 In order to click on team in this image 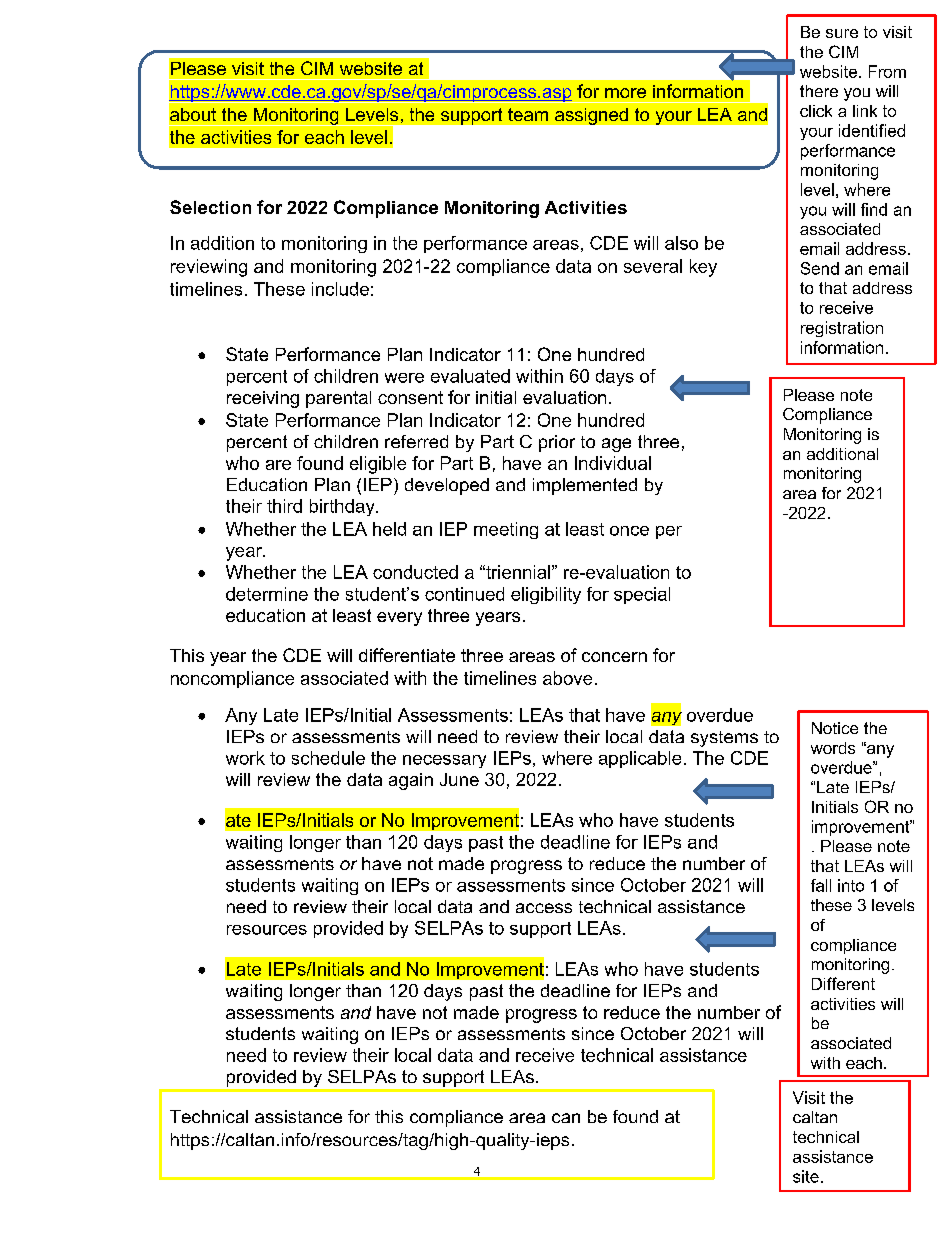, I will do `click(528, 114)`.
